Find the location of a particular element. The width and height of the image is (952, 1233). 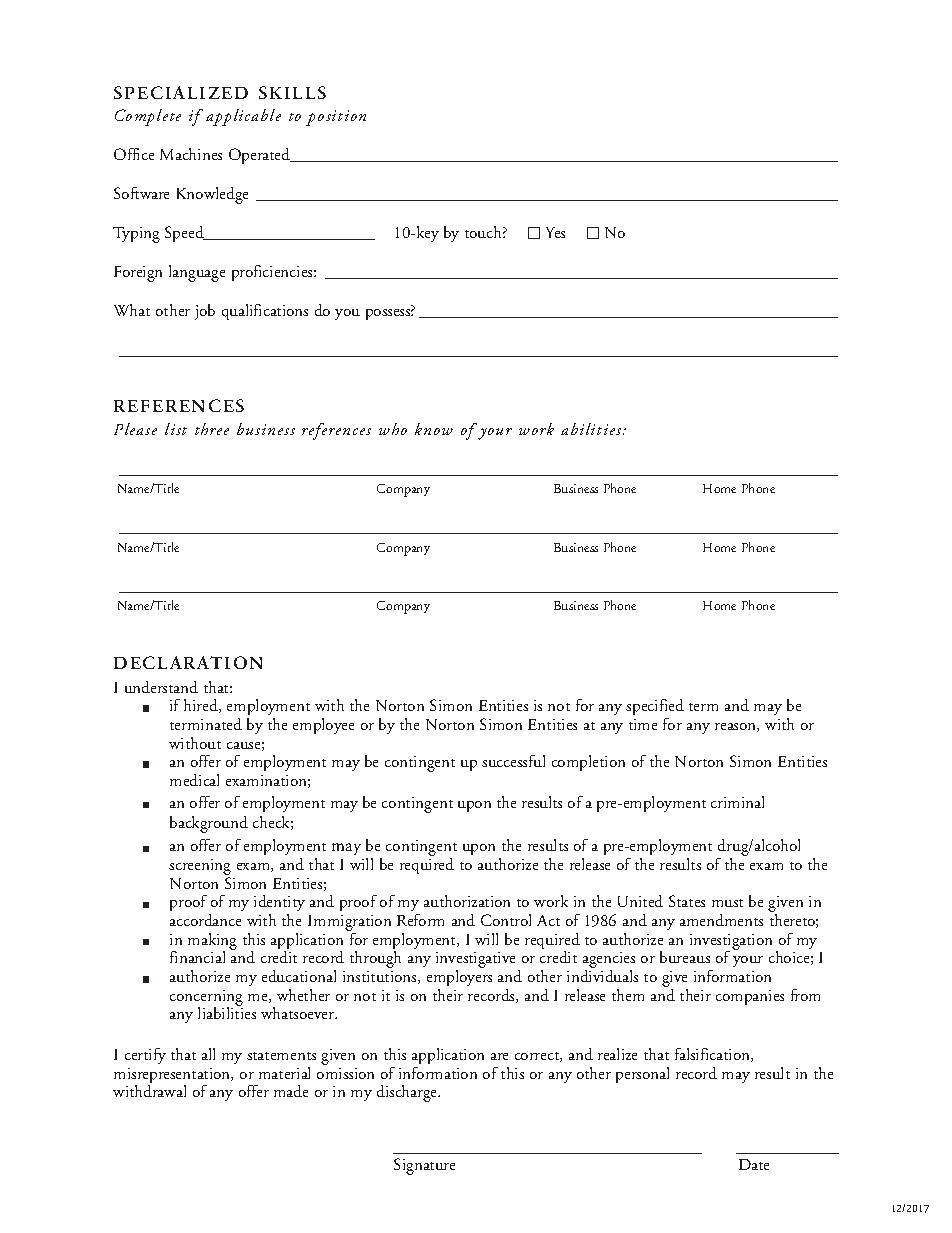

Machines is located at coordinates (191, 154).
